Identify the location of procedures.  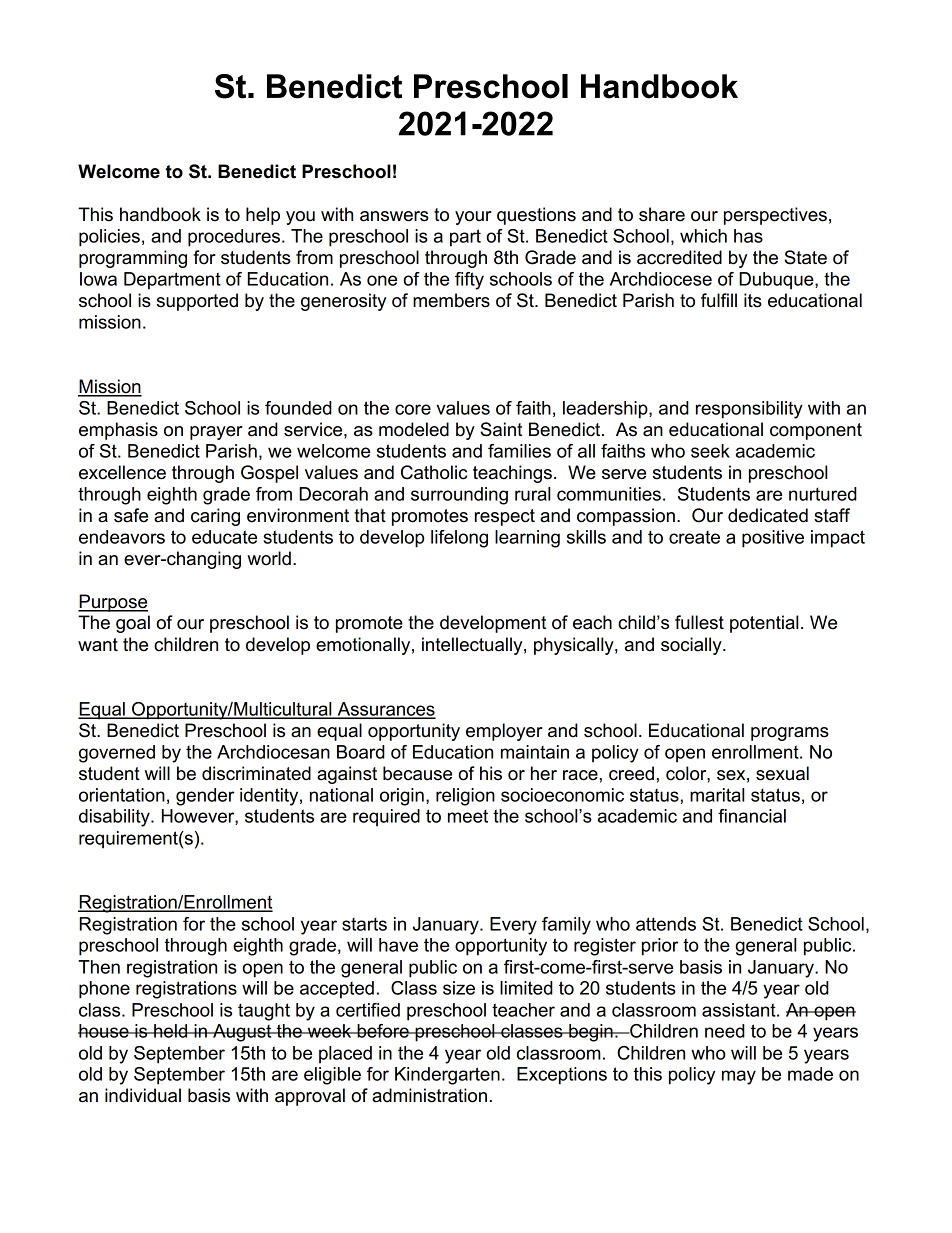
(234, 238).
